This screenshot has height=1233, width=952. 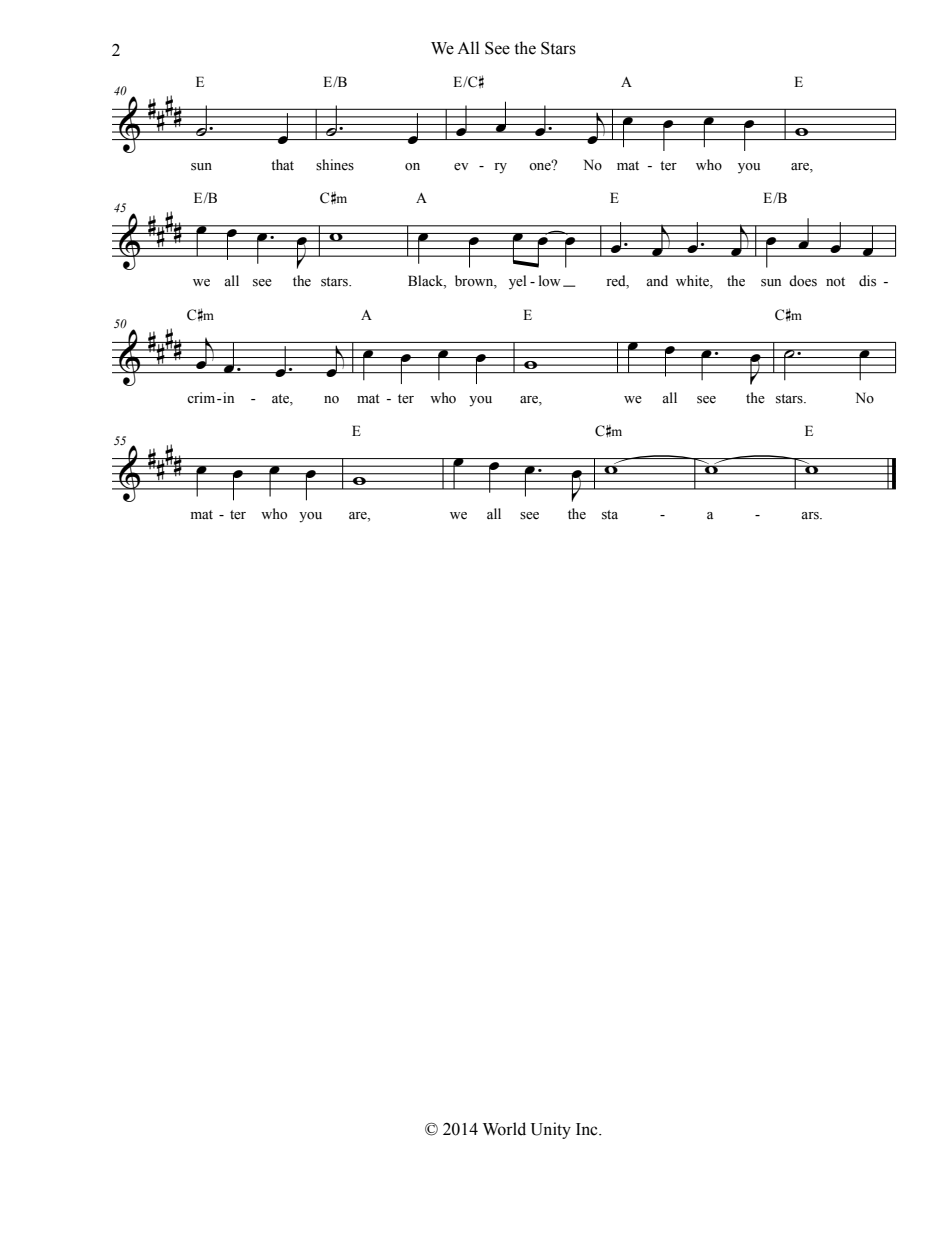 I want to click on Unity, so click(x=551, y=1130).
